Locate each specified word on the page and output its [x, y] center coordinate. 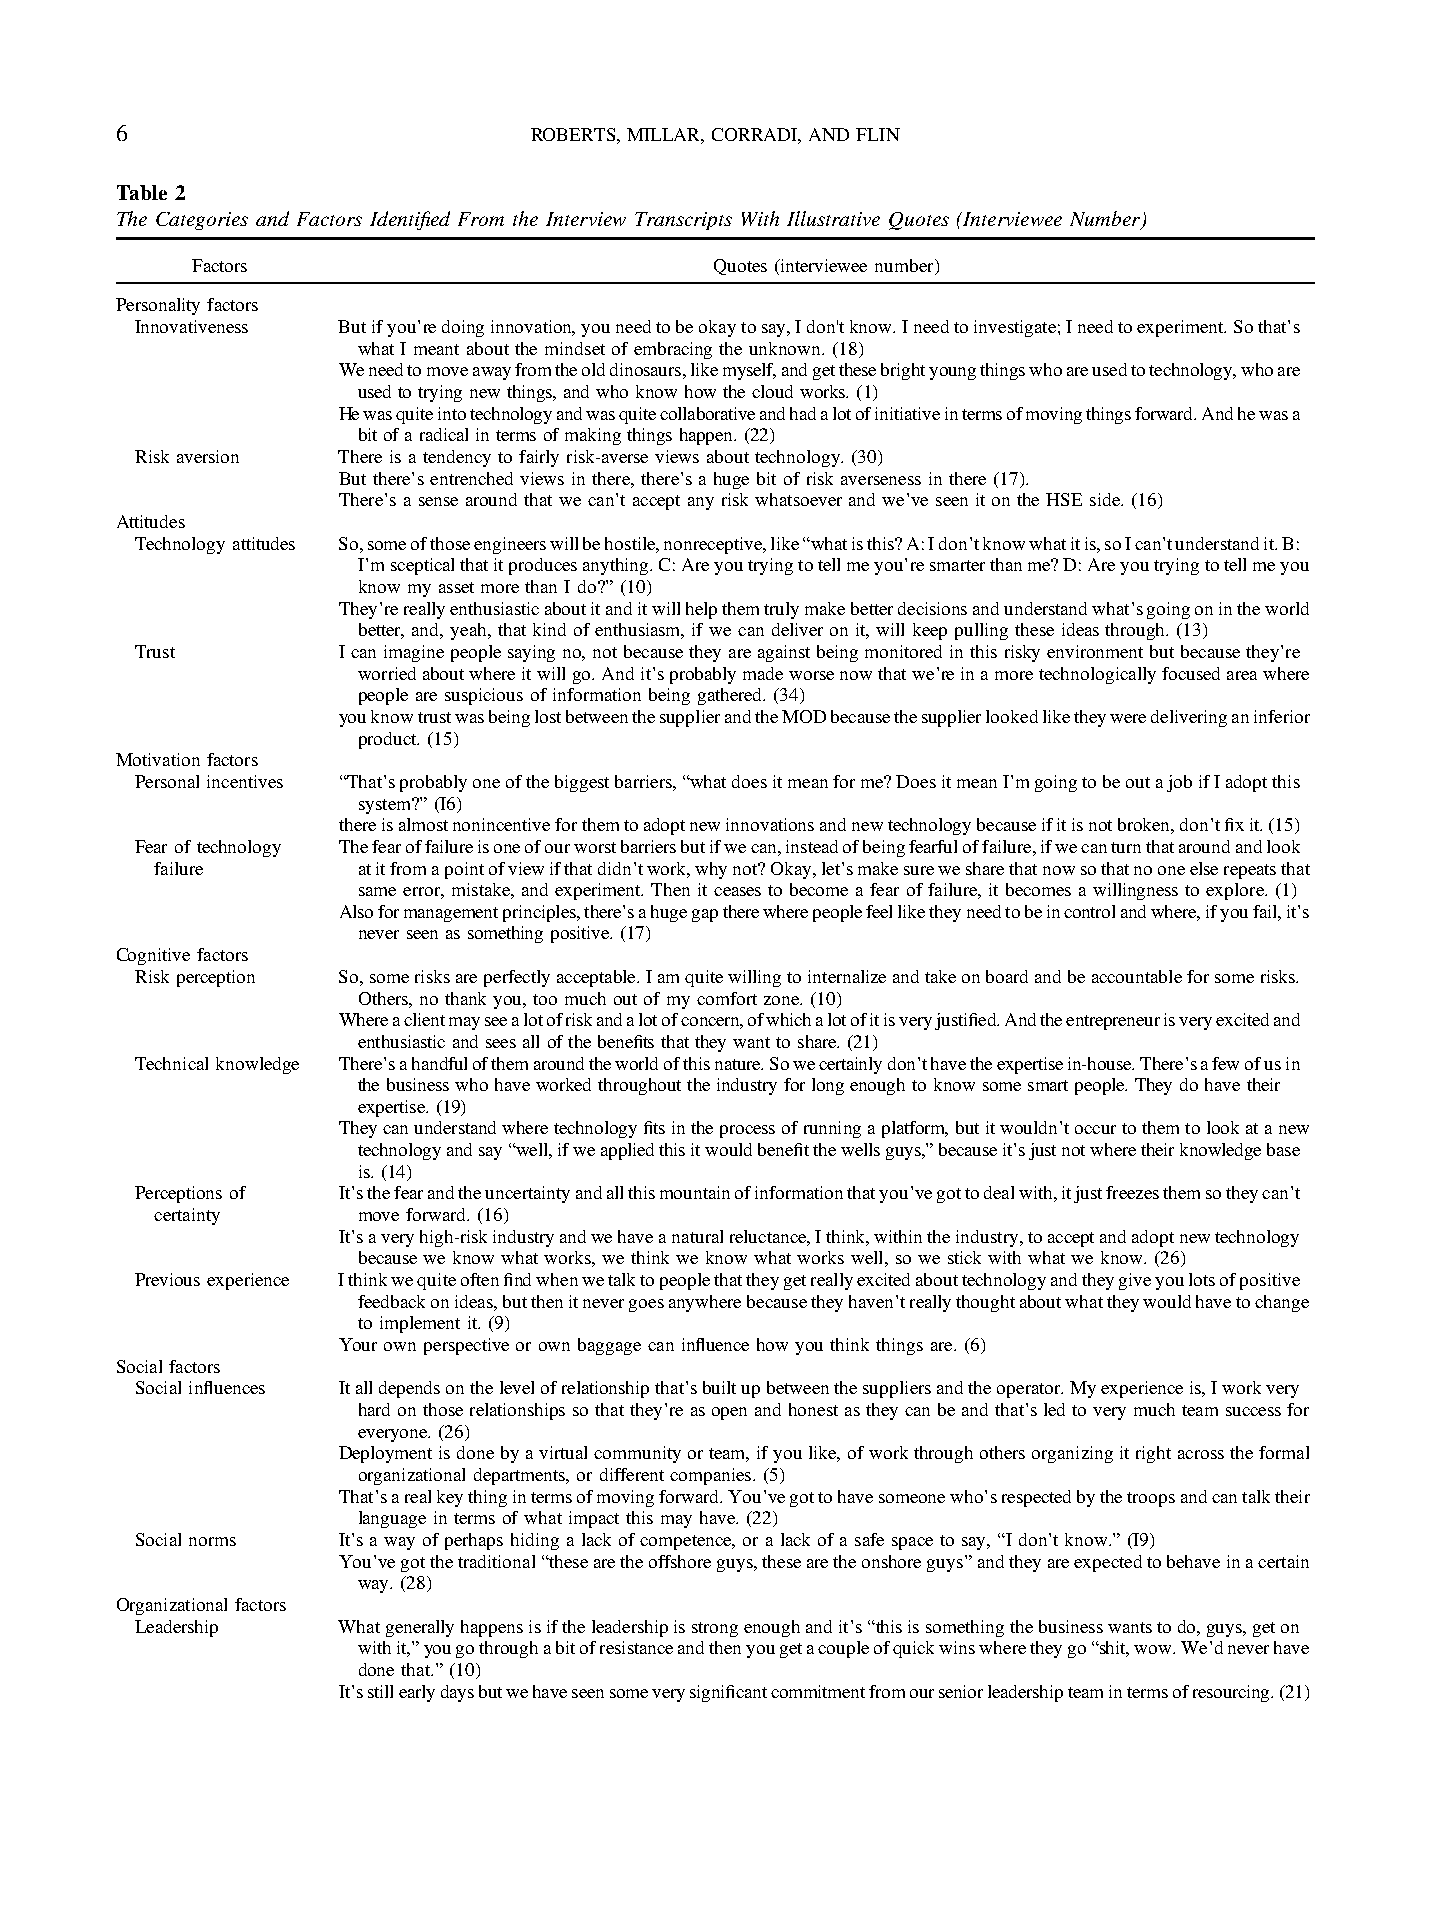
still [380, 1691]
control [1089, 911]
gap [705, 915]
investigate [1015, 328]
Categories [202, 221]
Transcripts [683, 221]
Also [356, 911]
